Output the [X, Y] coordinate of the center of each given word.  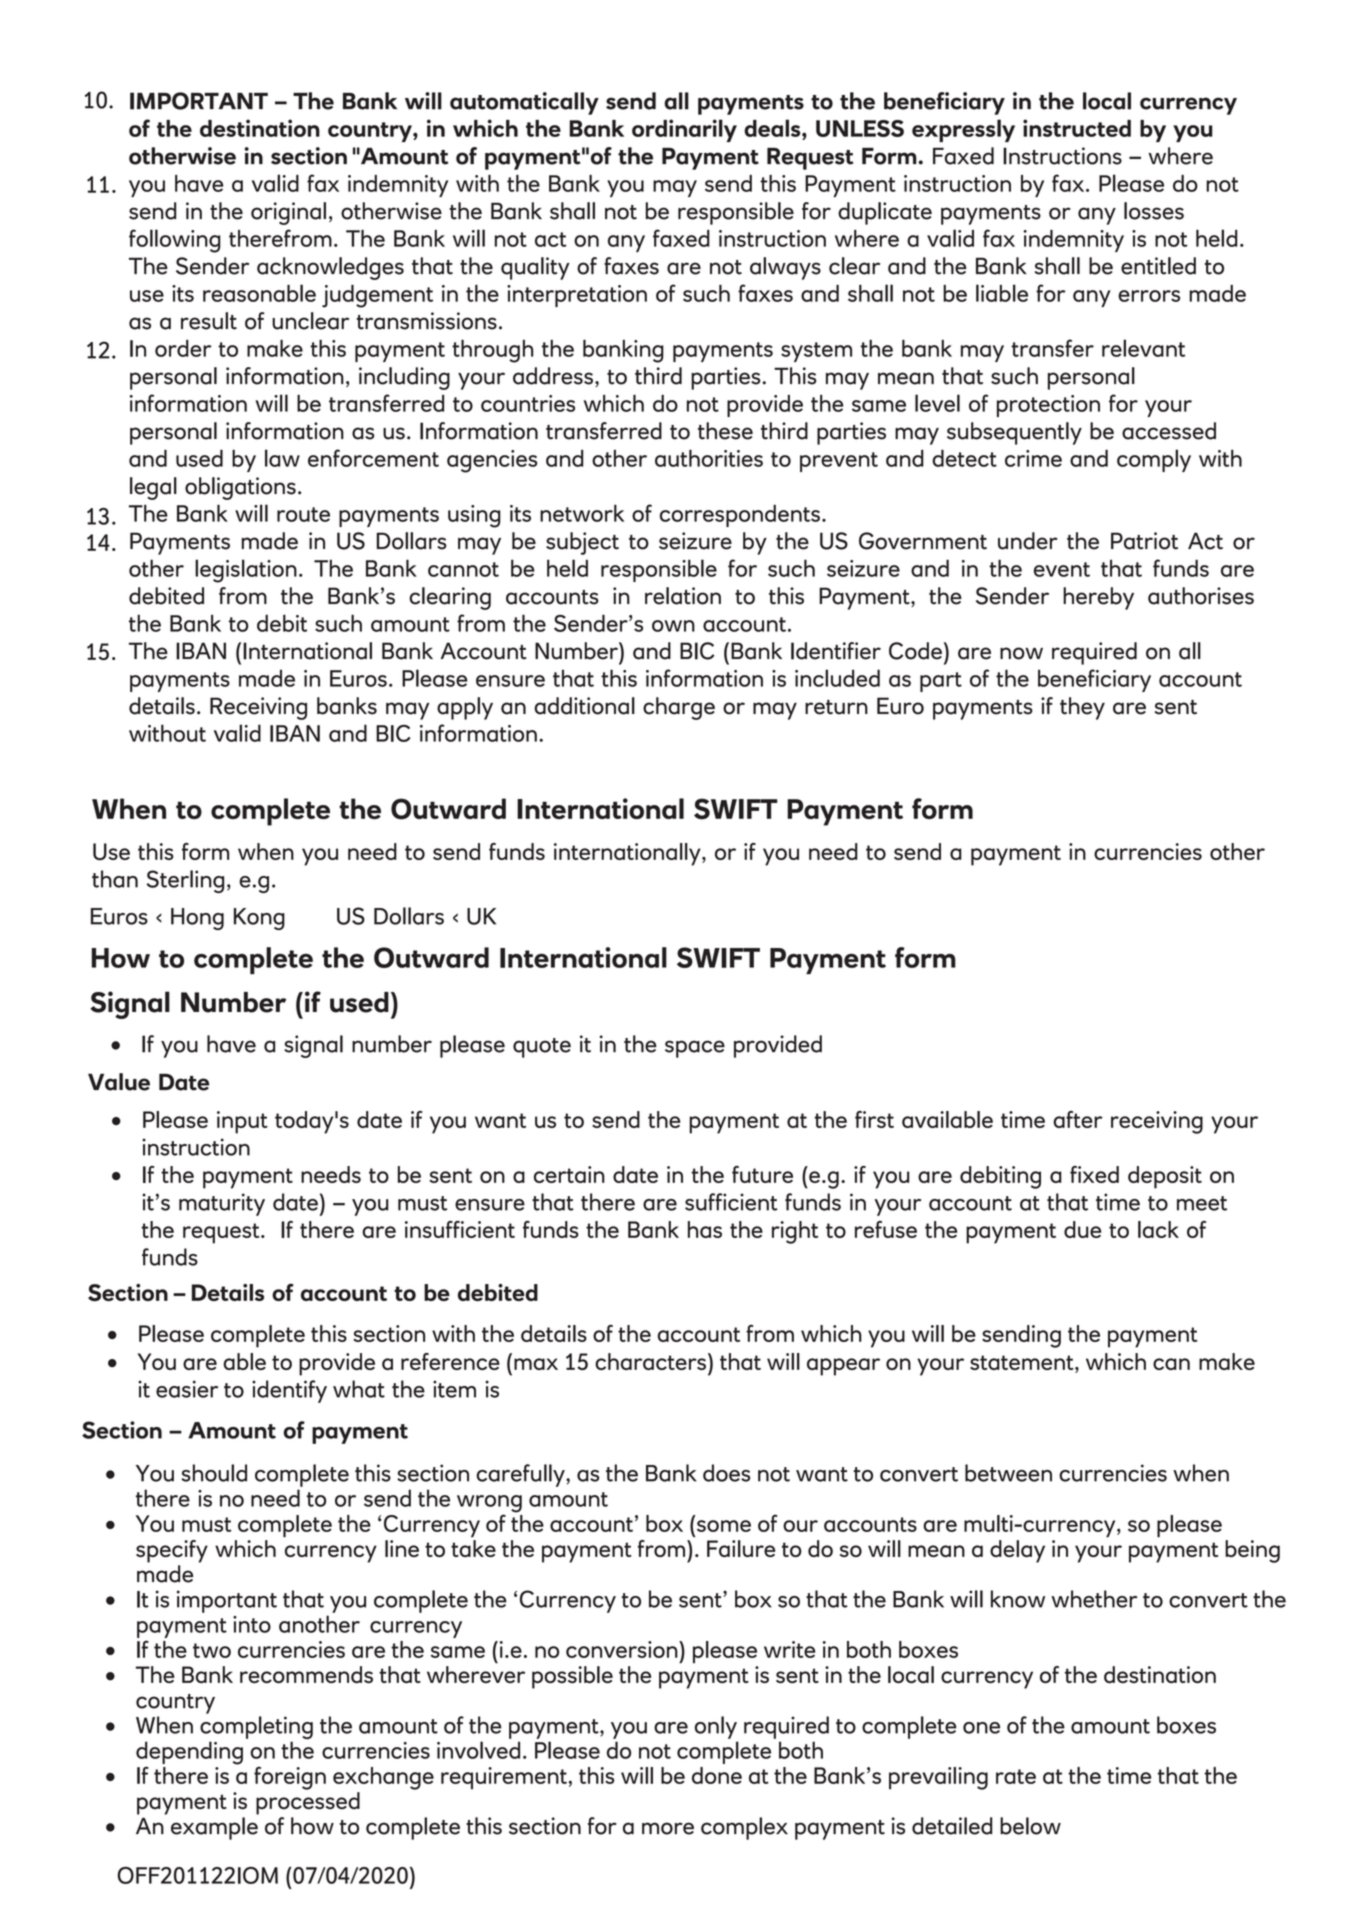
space [695, 1049]
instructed [1077, 128]
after [1078, 1119]
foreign [290, 1778]
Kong [259, 919]
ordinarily [684, 130]
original [288, 213]
